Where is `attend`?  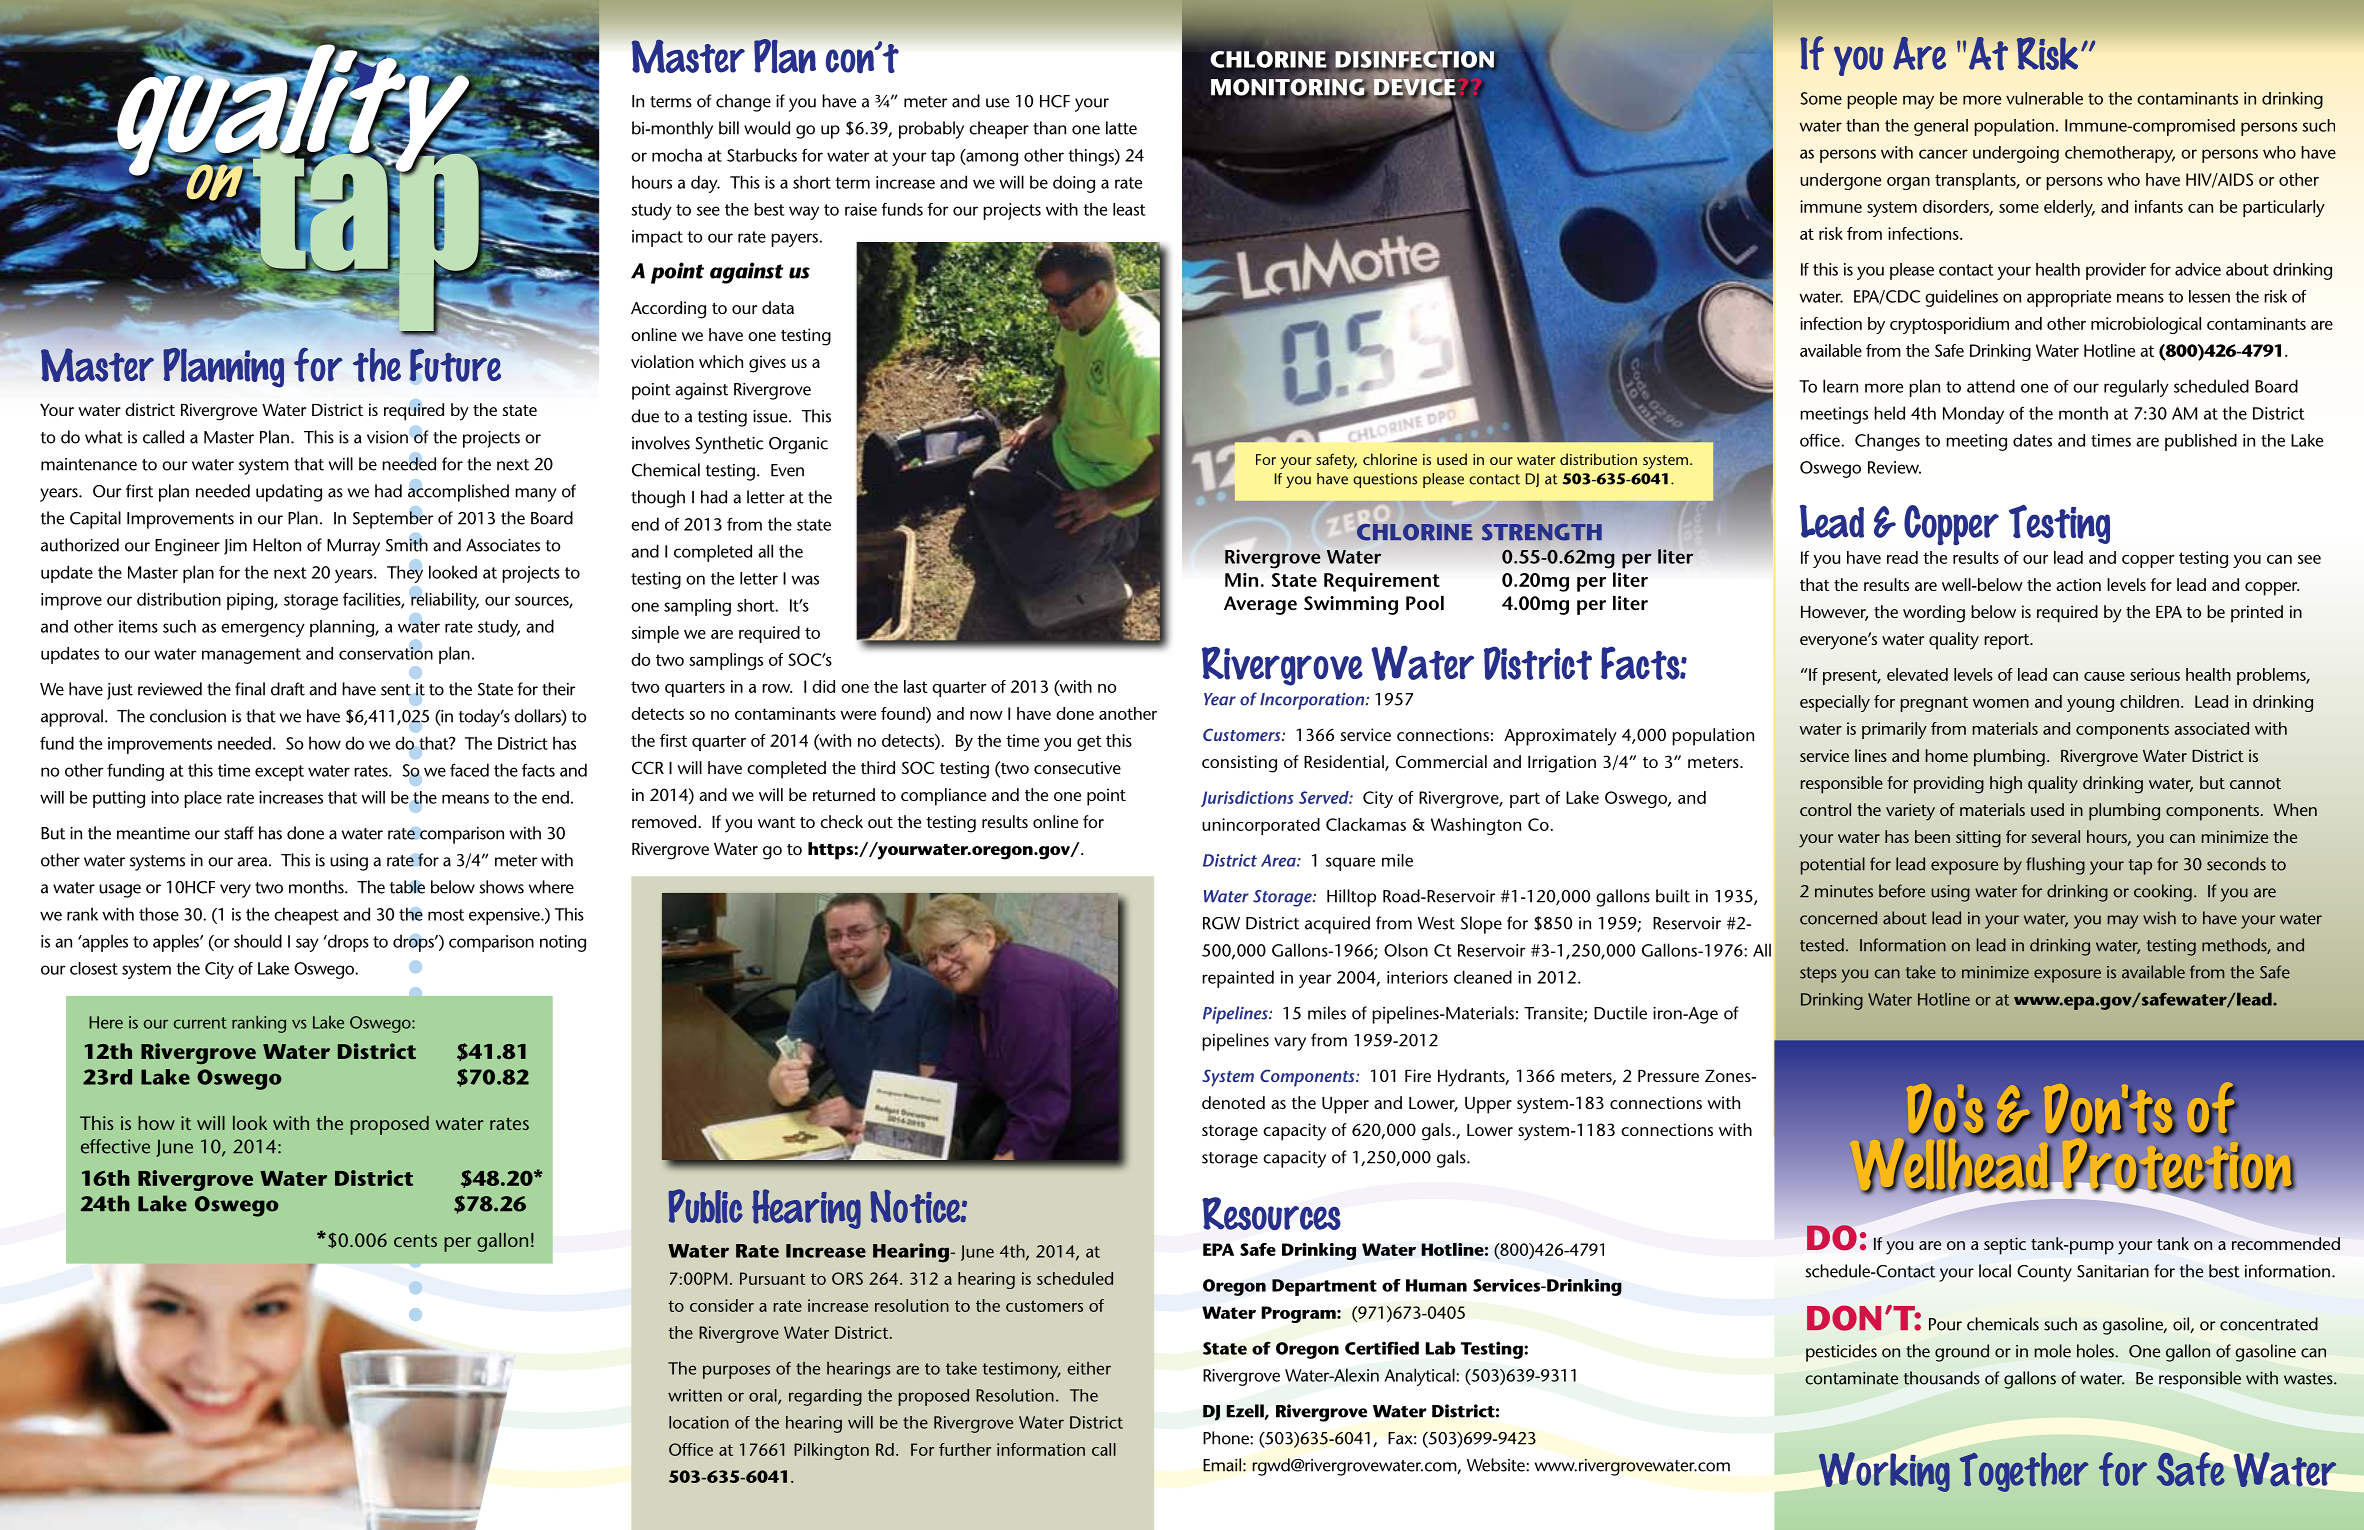
attend is located at coordinates (1991, 386).
